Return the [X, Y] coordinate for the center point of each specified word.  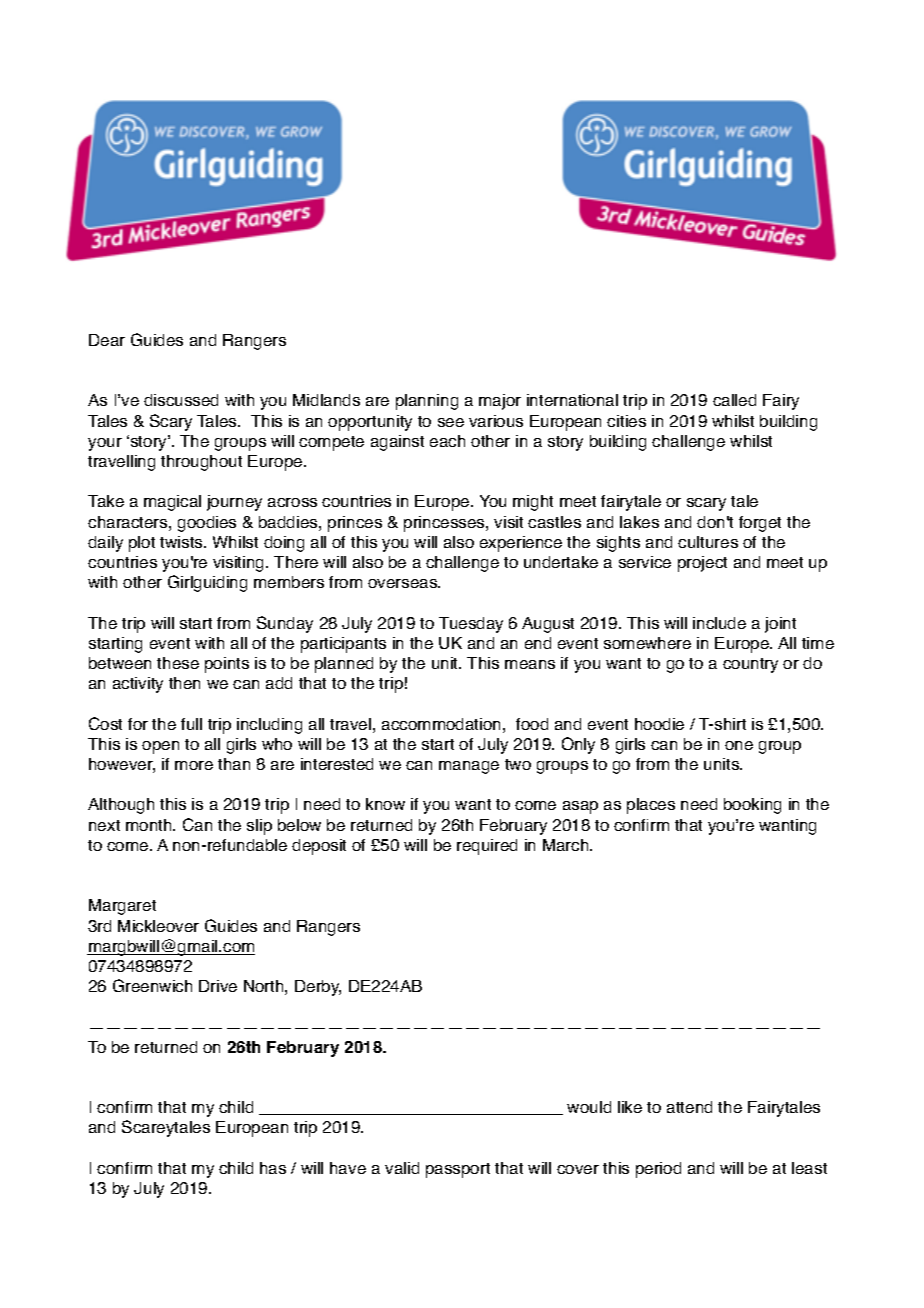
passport [458, 1170]
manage [469, 767]
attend [689, 1107]
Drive [218, 986]
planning [427, 402]
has [273, 1168]
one [739, 745]
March [567, 845]
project [702, 564]
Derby [318, 988]
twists [182, 542]
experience [521, 544]
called [734, 400]
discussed [181, 400]
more [194, 765]
